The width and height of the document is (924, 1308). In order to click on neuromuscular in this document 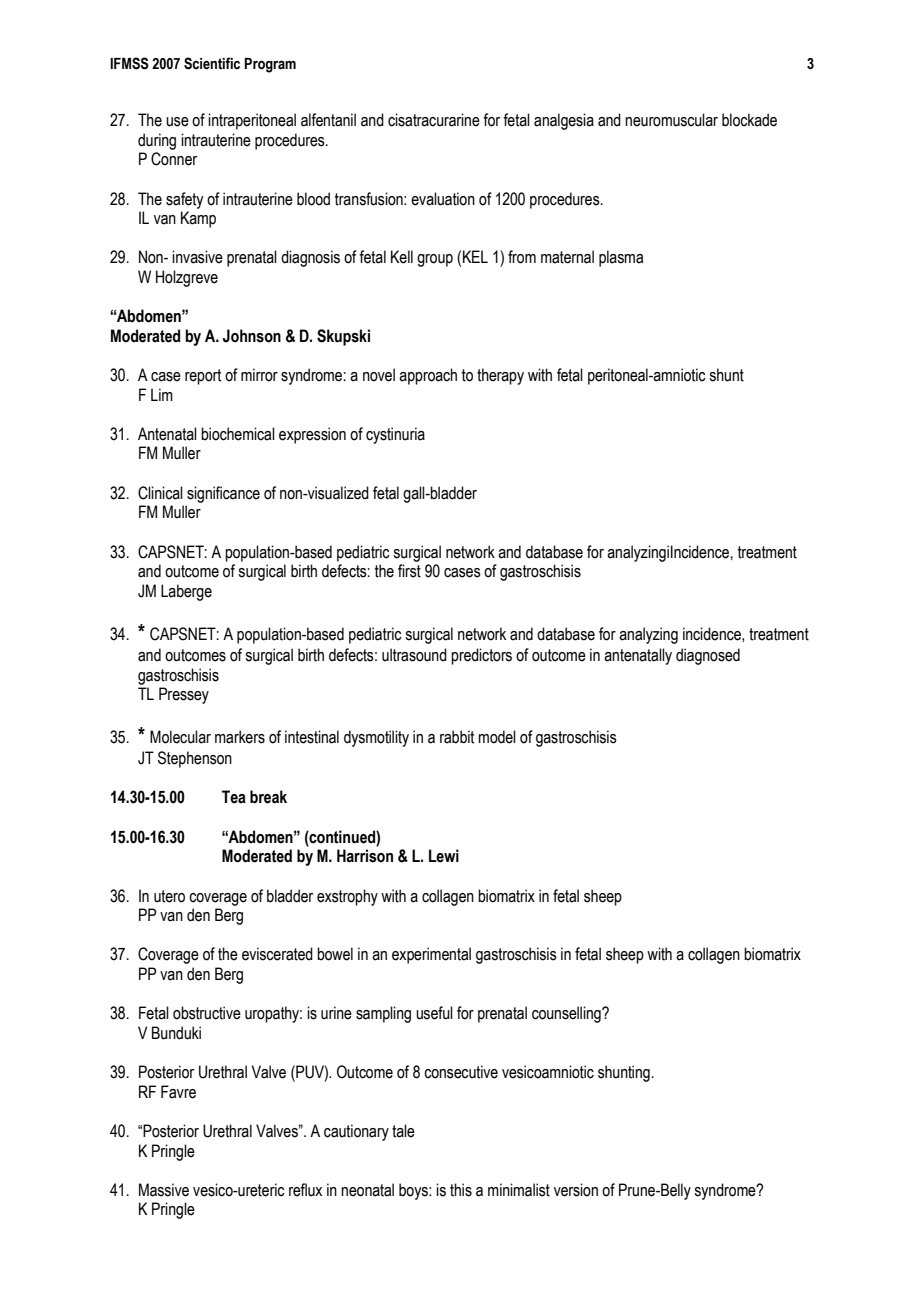, I will do `click(671, 120)`.
